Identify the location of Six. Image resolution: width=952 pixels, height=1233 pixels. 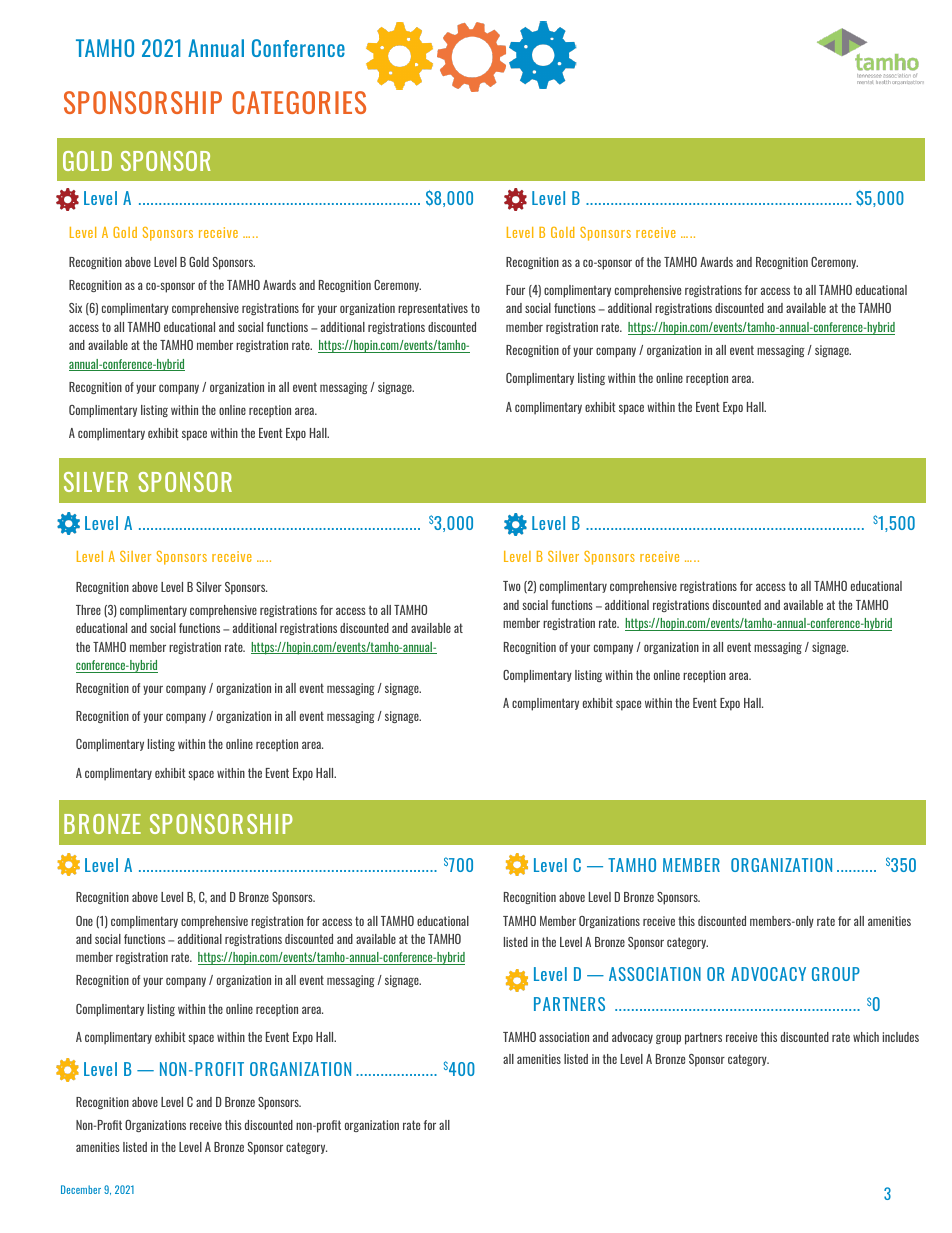
(75, 308).
